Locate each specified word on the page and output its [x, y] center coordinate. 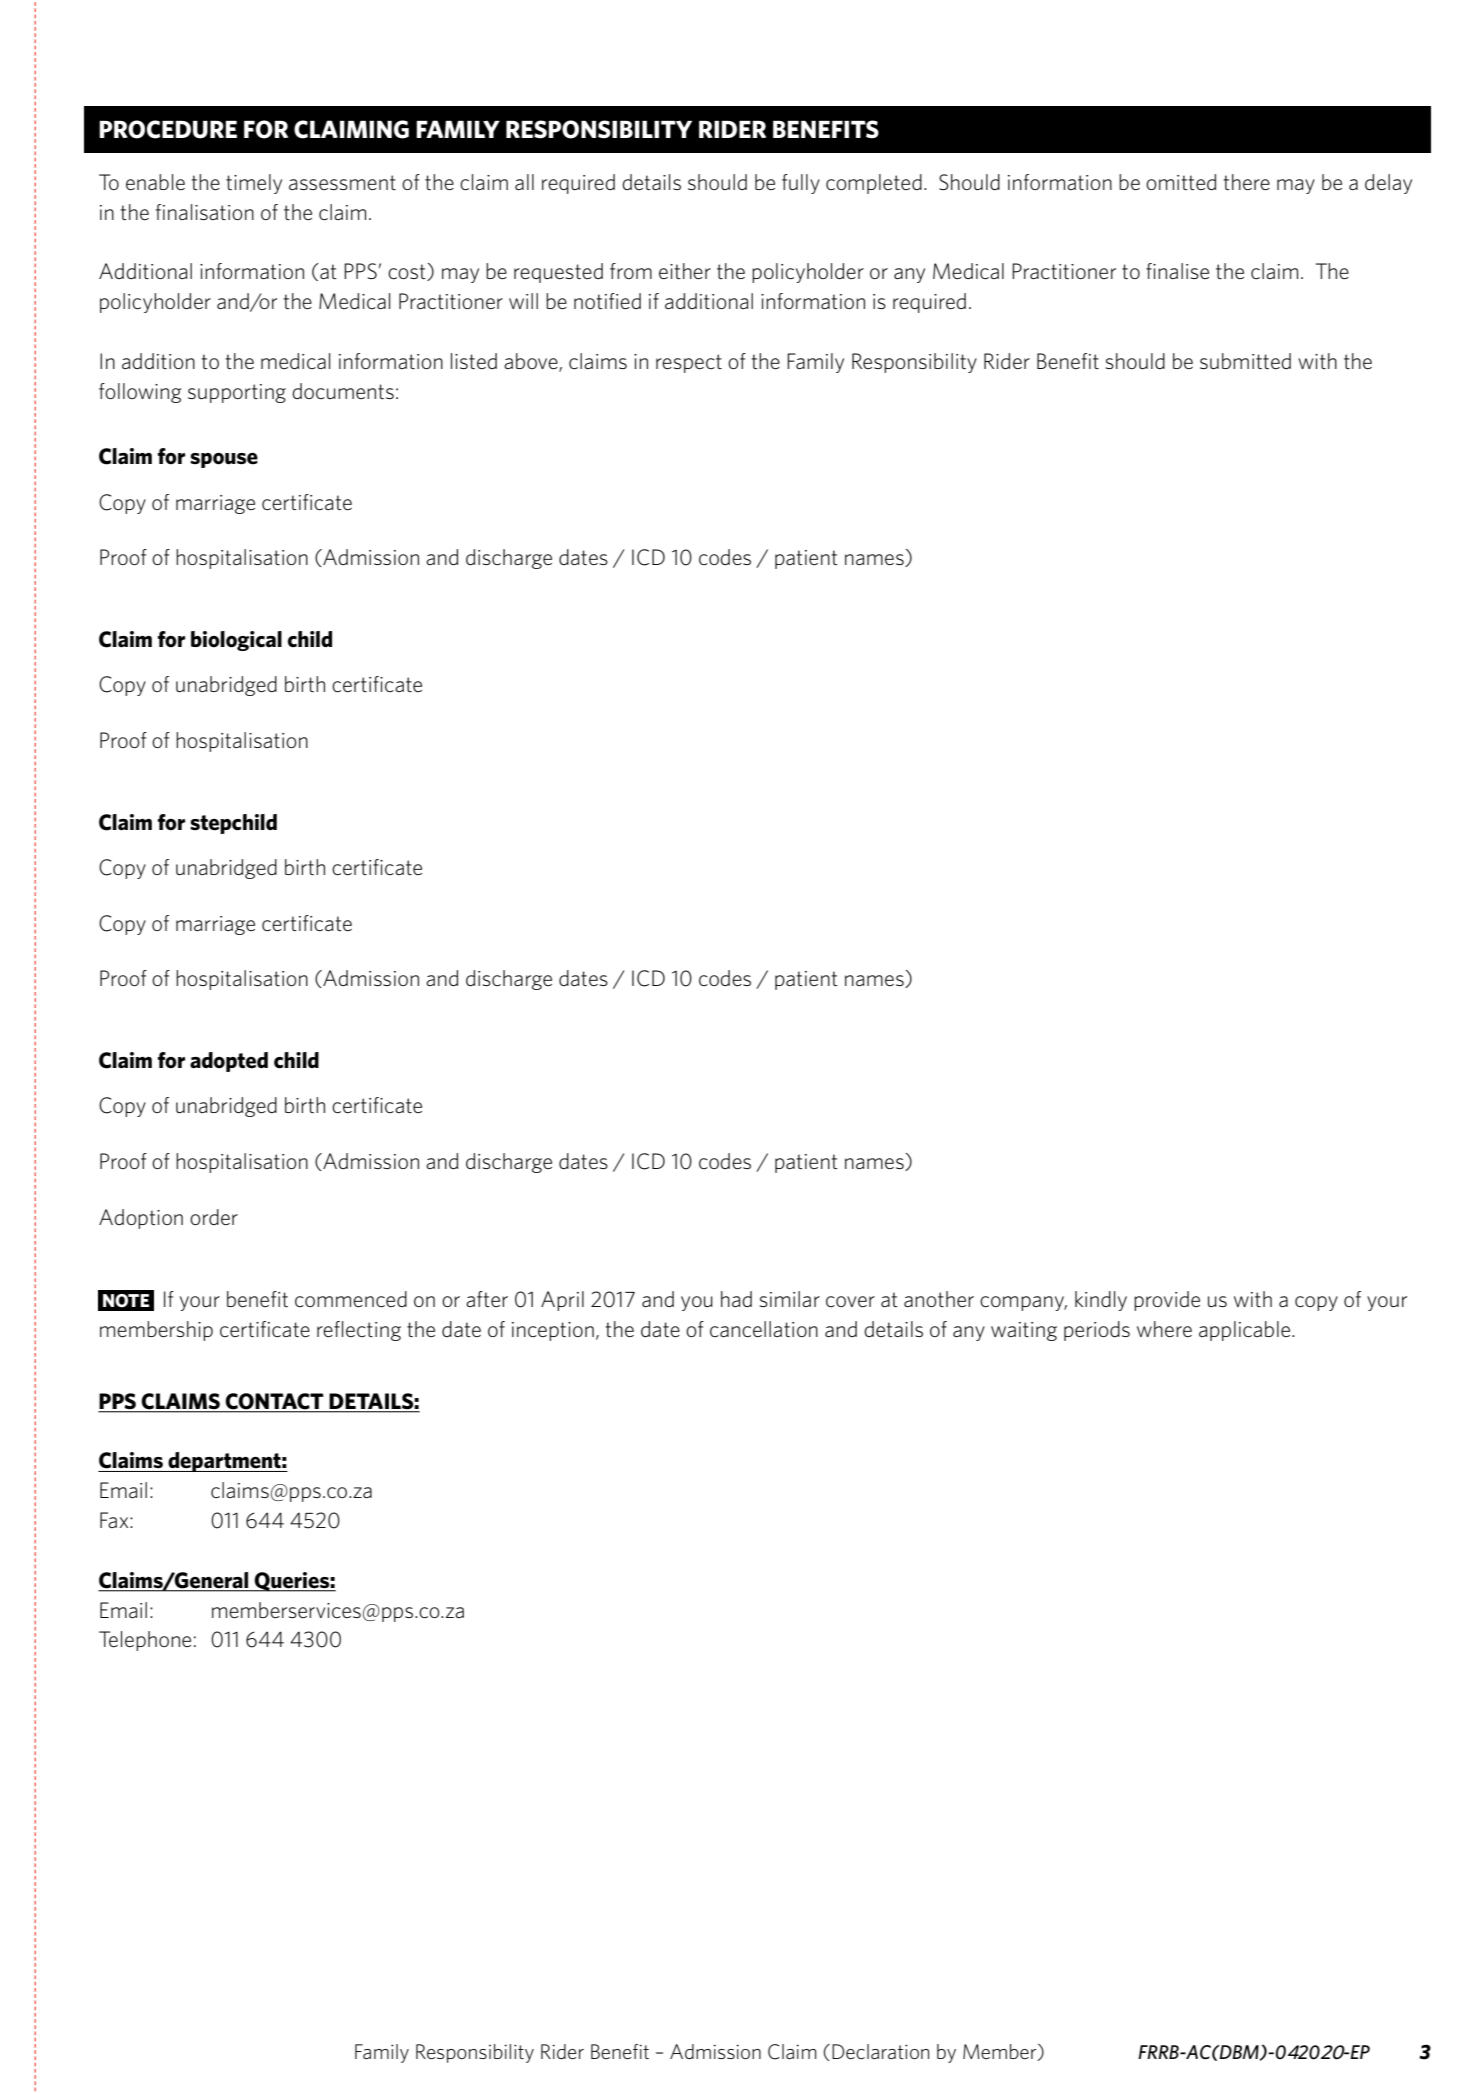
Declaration [880, 2052]
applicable [1246, 1331]
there [1247, 182]
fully [801, 184]
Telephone [145, 1641]
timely [254, 184]
